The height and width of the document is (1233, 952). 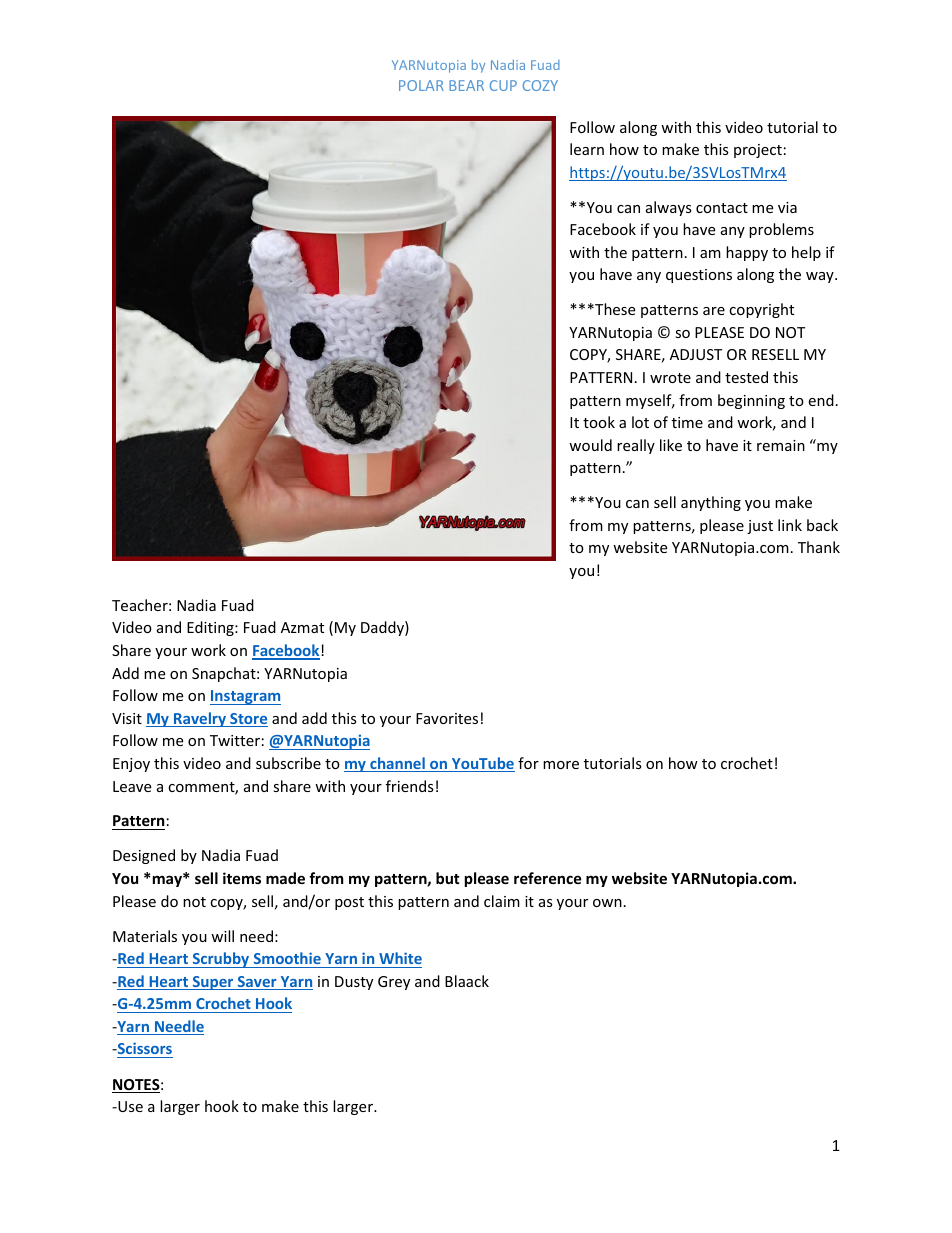 What do you see at coordinates (245, 697) in the document?
I see `Instagram` at bounding box center [245, 697].
